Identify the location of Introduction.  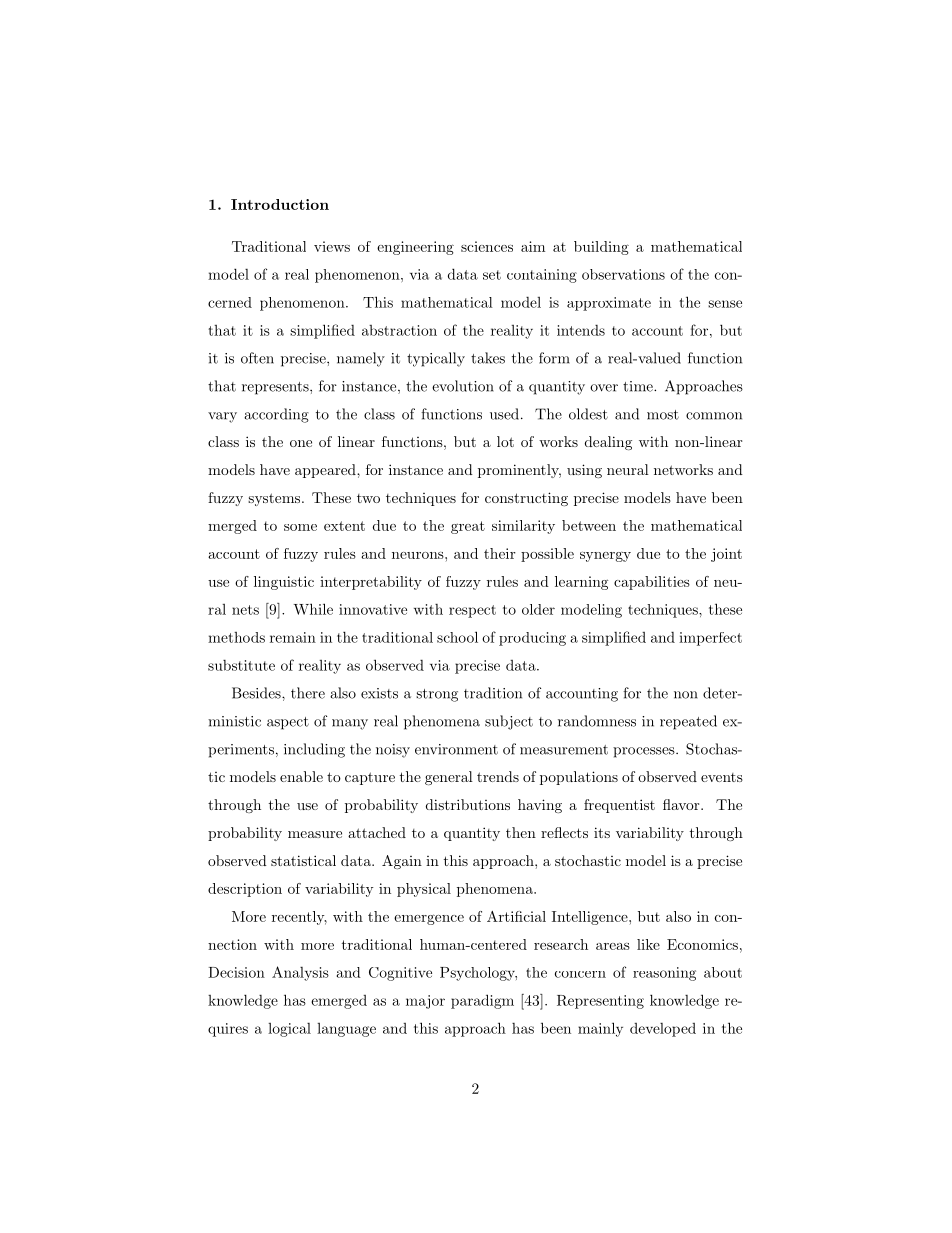
(280, 204).
